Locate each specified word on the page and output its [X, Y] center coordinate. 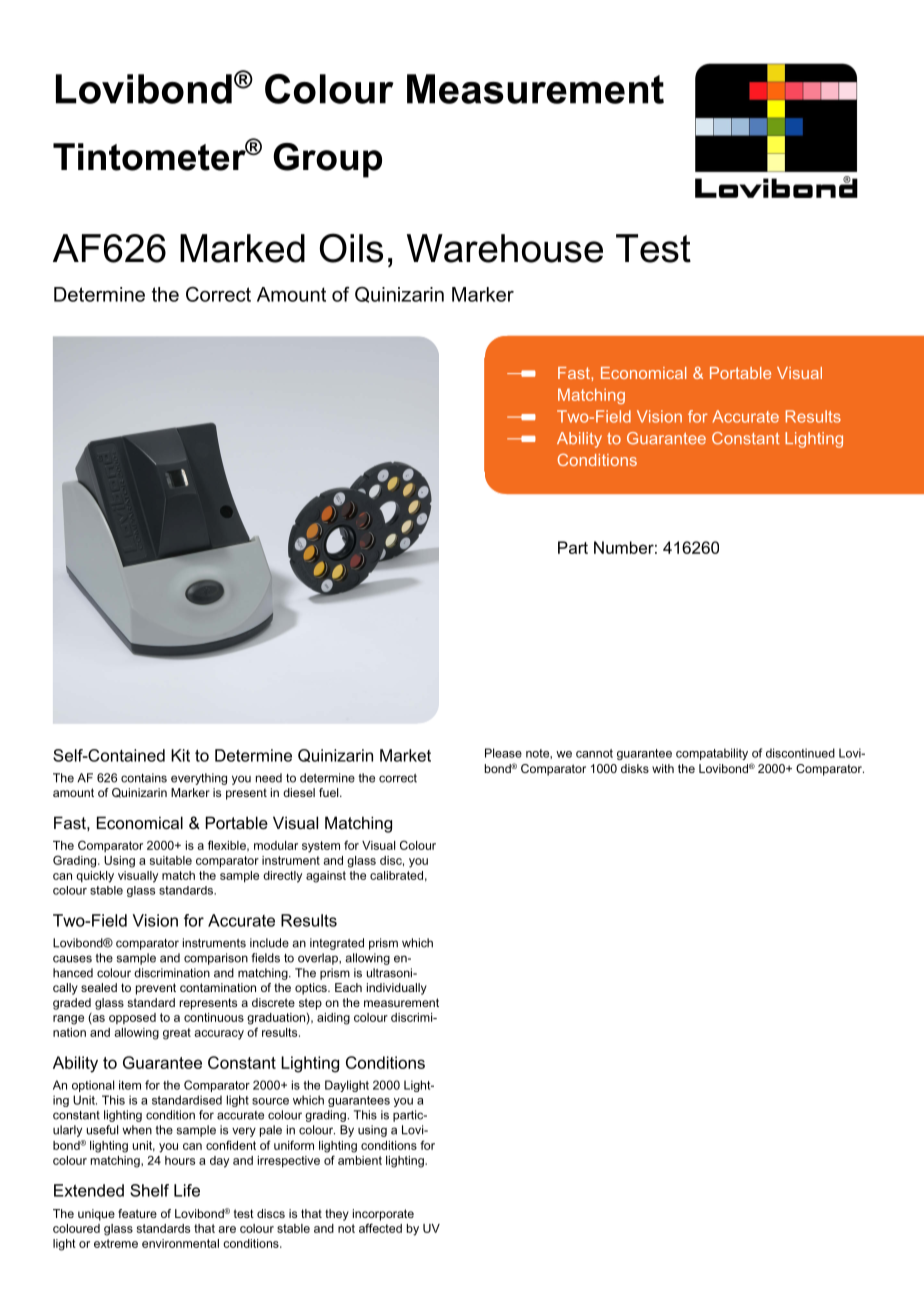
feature [137, 1213]
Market [405, 755]
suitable [171, 860]
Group [327, 160]
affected [380, 1228]
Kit [180, 755]
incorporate [383, 1215]
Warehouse [505, 248]
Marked [242, 248]
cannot [594, 753]
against [326, 877]
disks [635, 768]
